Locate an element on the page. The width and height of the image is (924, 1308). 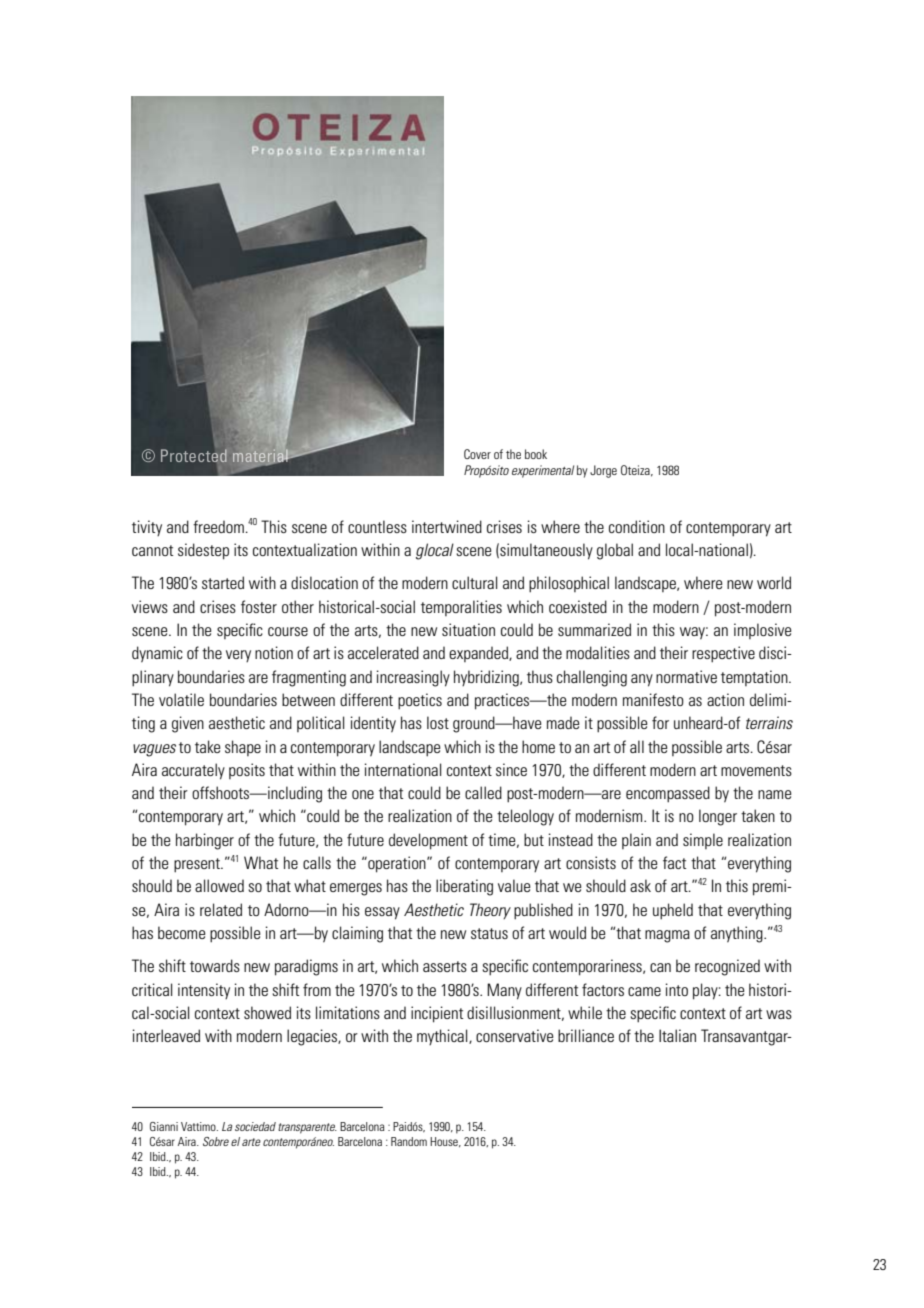
called is located at coordinates (483, 792).
